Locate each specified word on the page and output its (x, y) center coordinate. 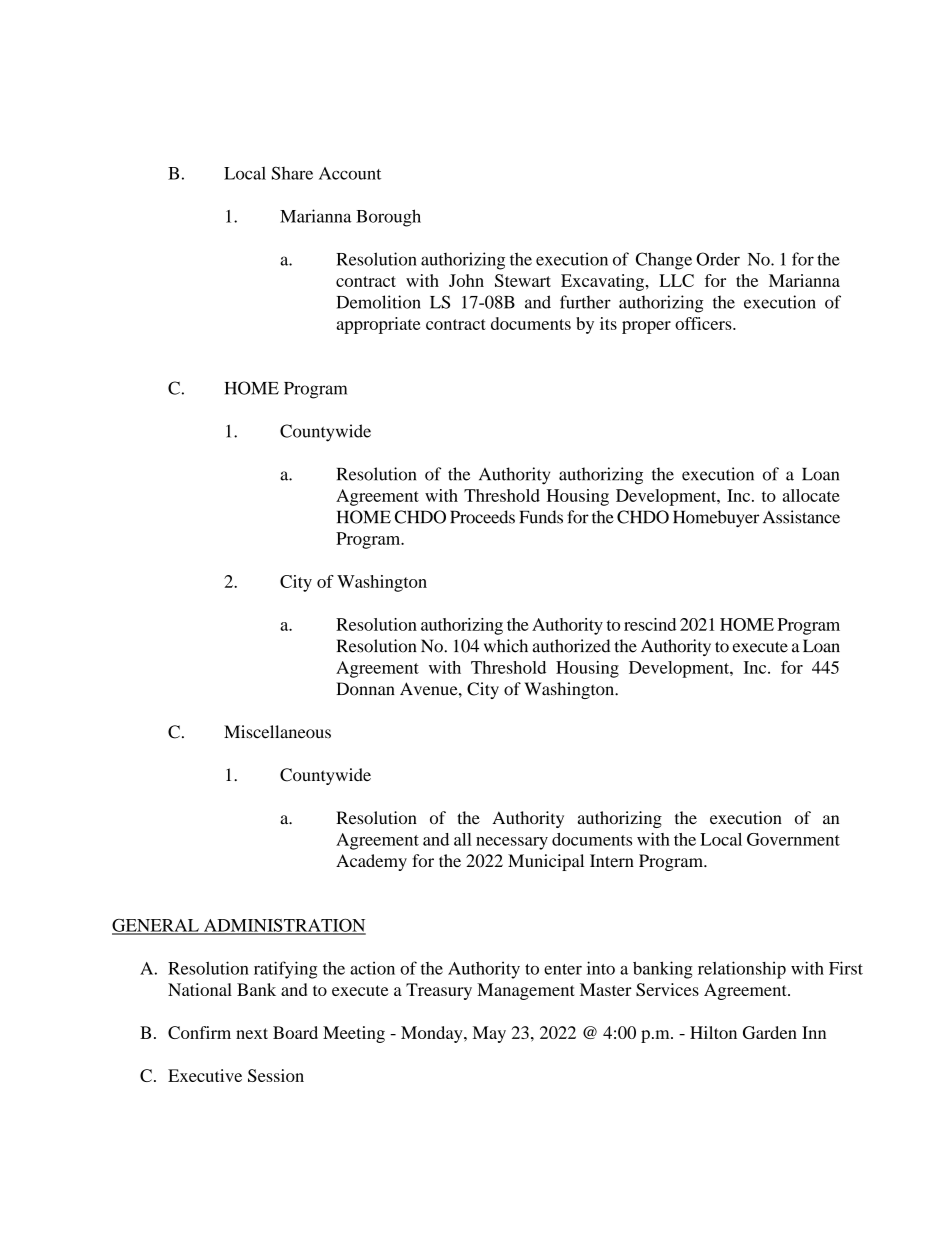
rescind (650, 624)
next (252, 1033)
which (506, 646)
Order (718, 259)
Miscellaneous (277, 732)
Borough (388, 218)
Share (292, 173)
